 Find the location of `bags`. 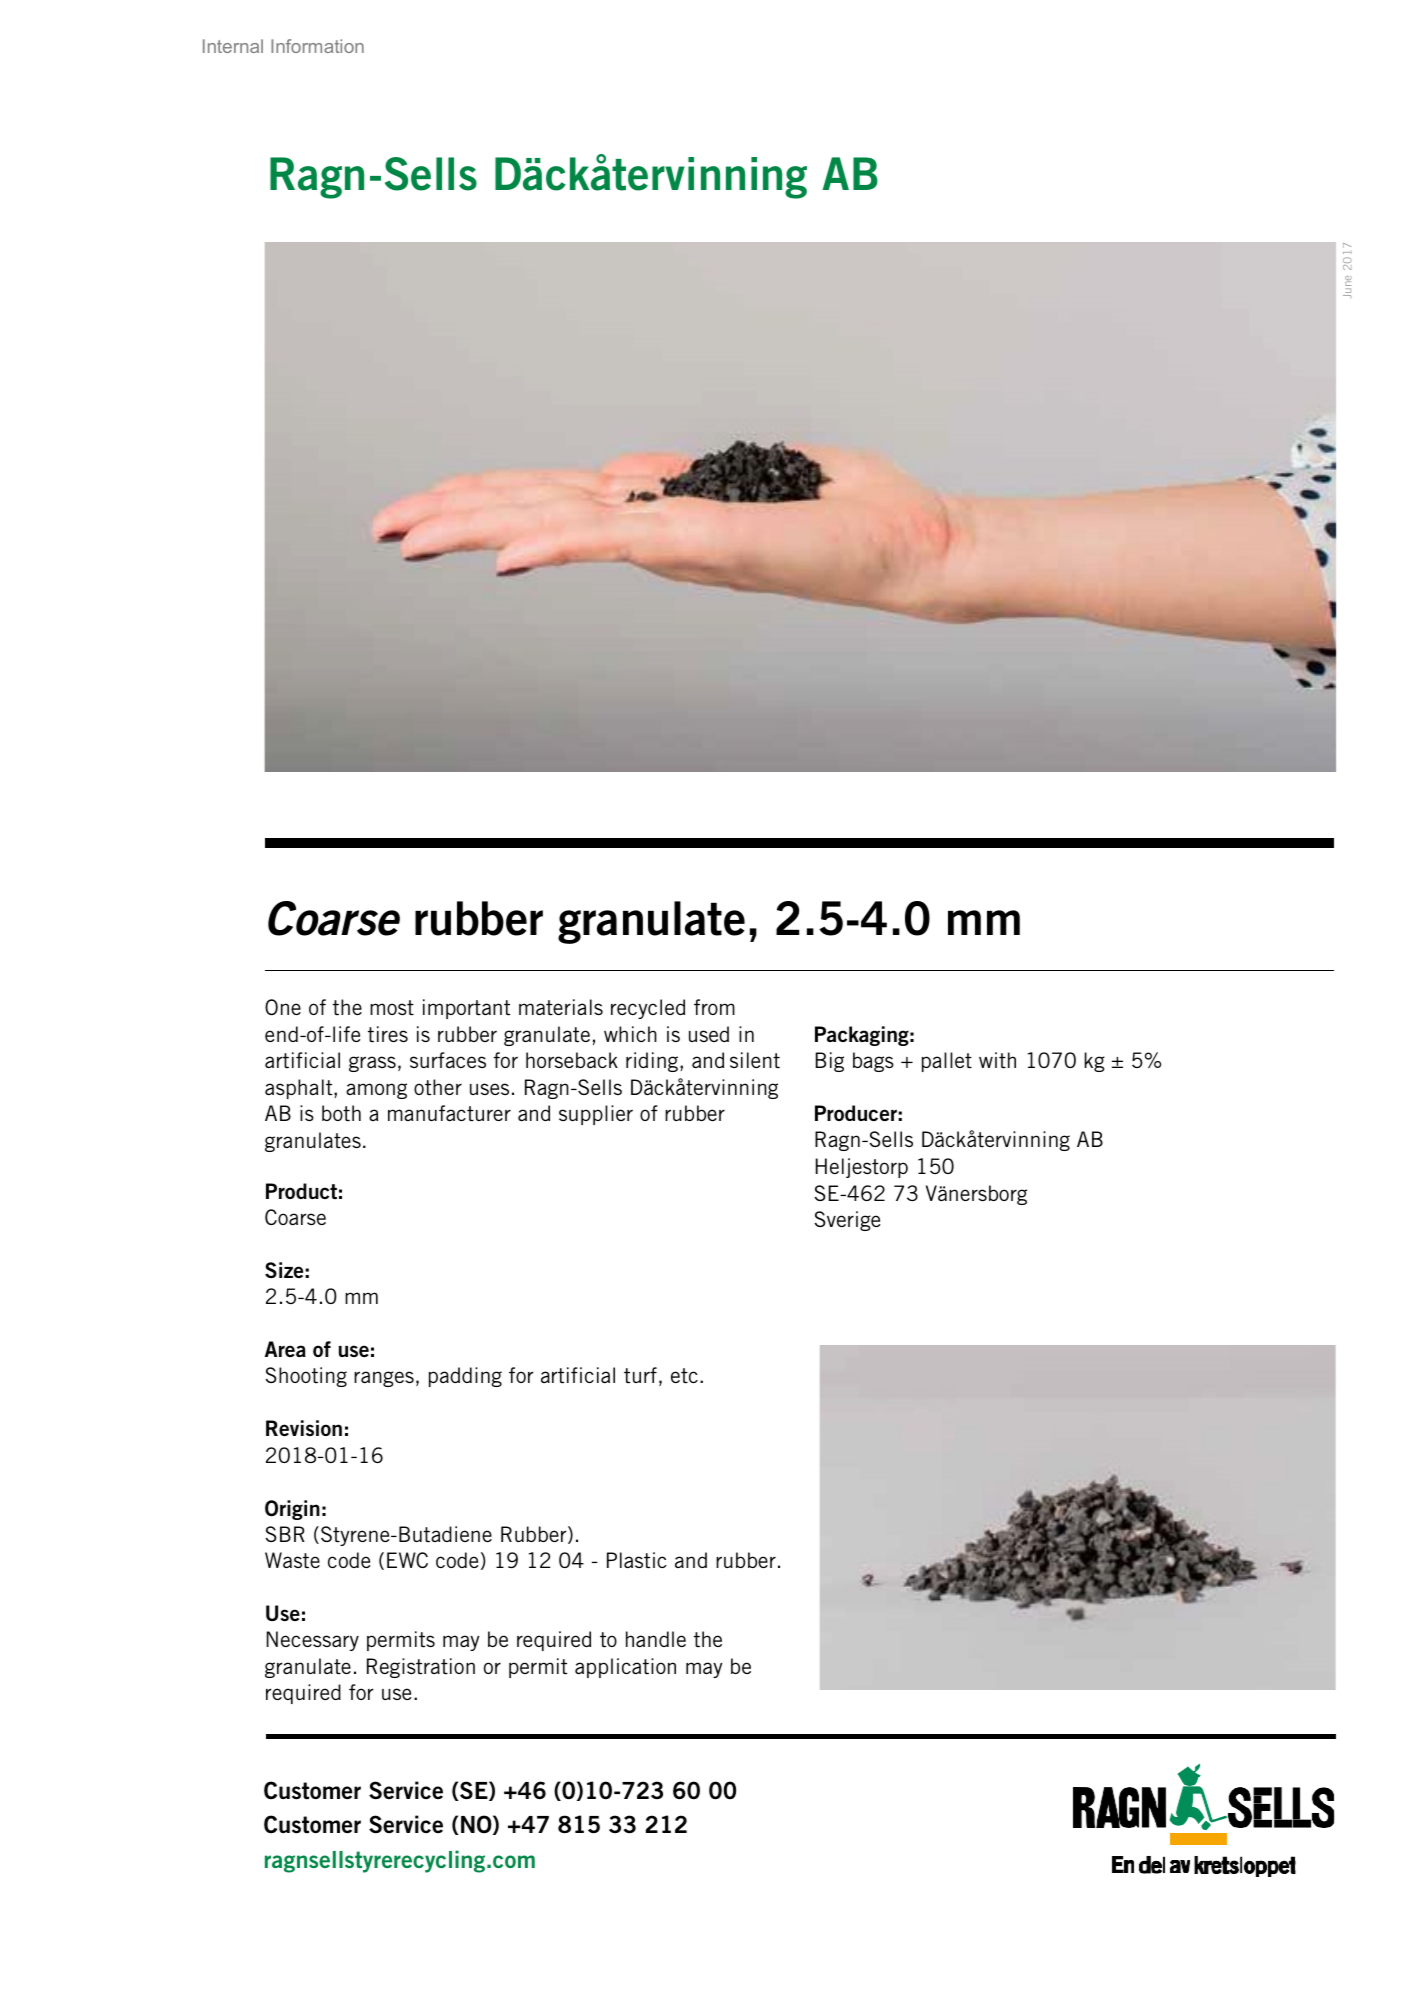

bags is located at coordinates (873, 1062).
